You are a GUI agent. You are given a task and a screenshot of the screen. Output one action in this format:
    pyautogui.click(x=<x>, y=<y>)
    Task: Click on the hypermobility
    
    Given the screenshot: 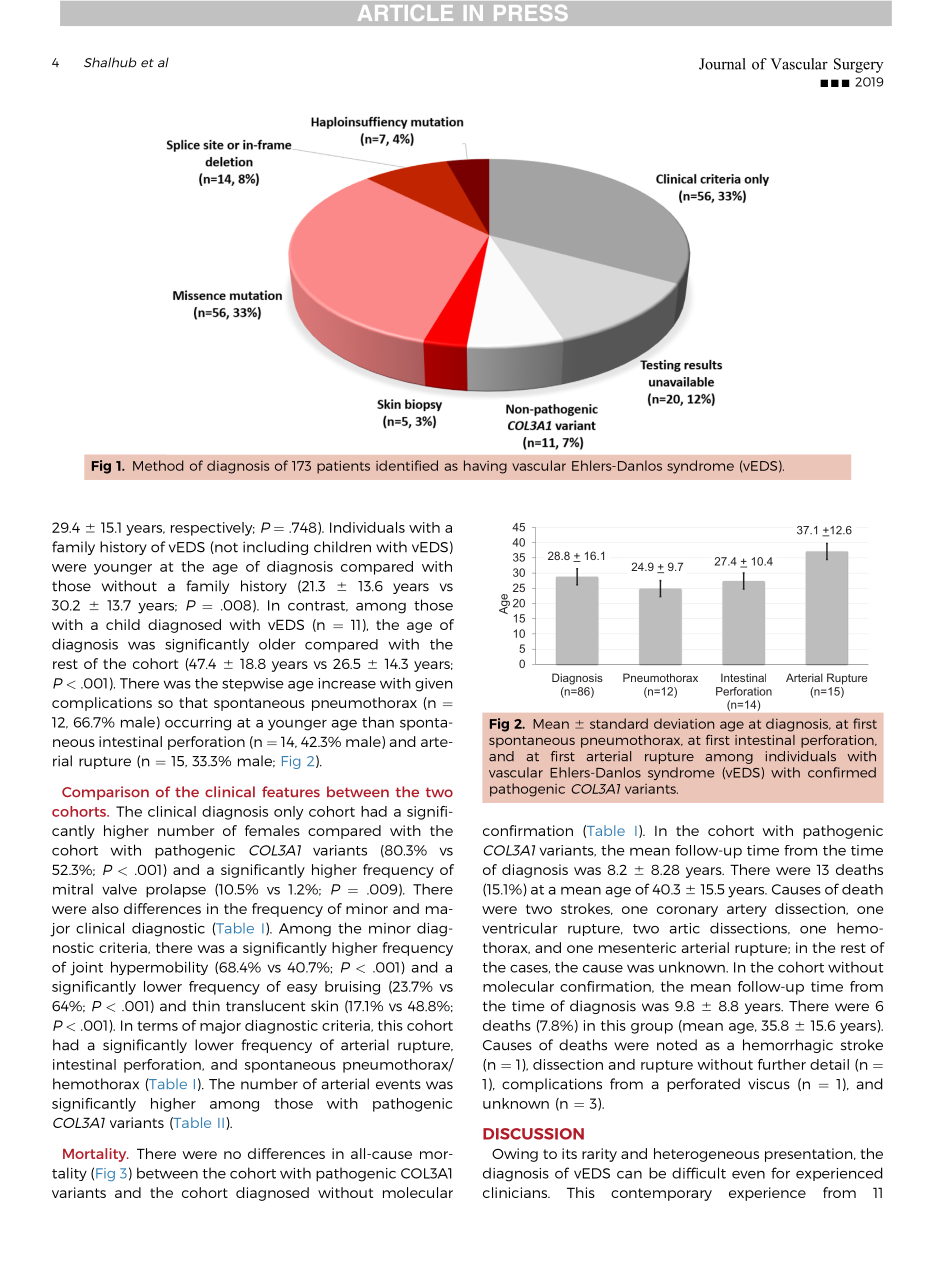 What is the action you would take?
    pyautogui.click(x=159, y=968)
